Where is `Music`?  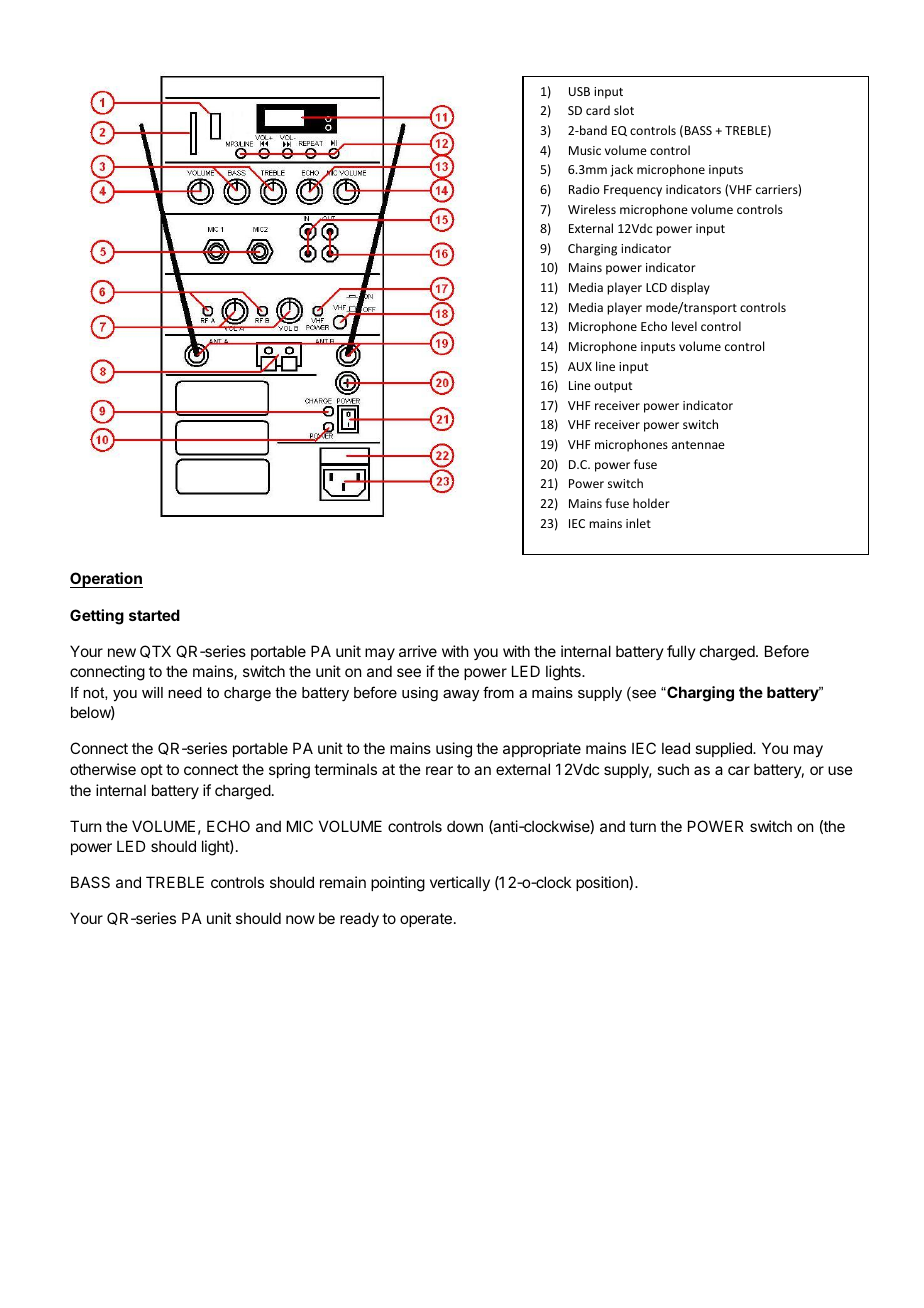 Music is located at coordinates (585, 150).
